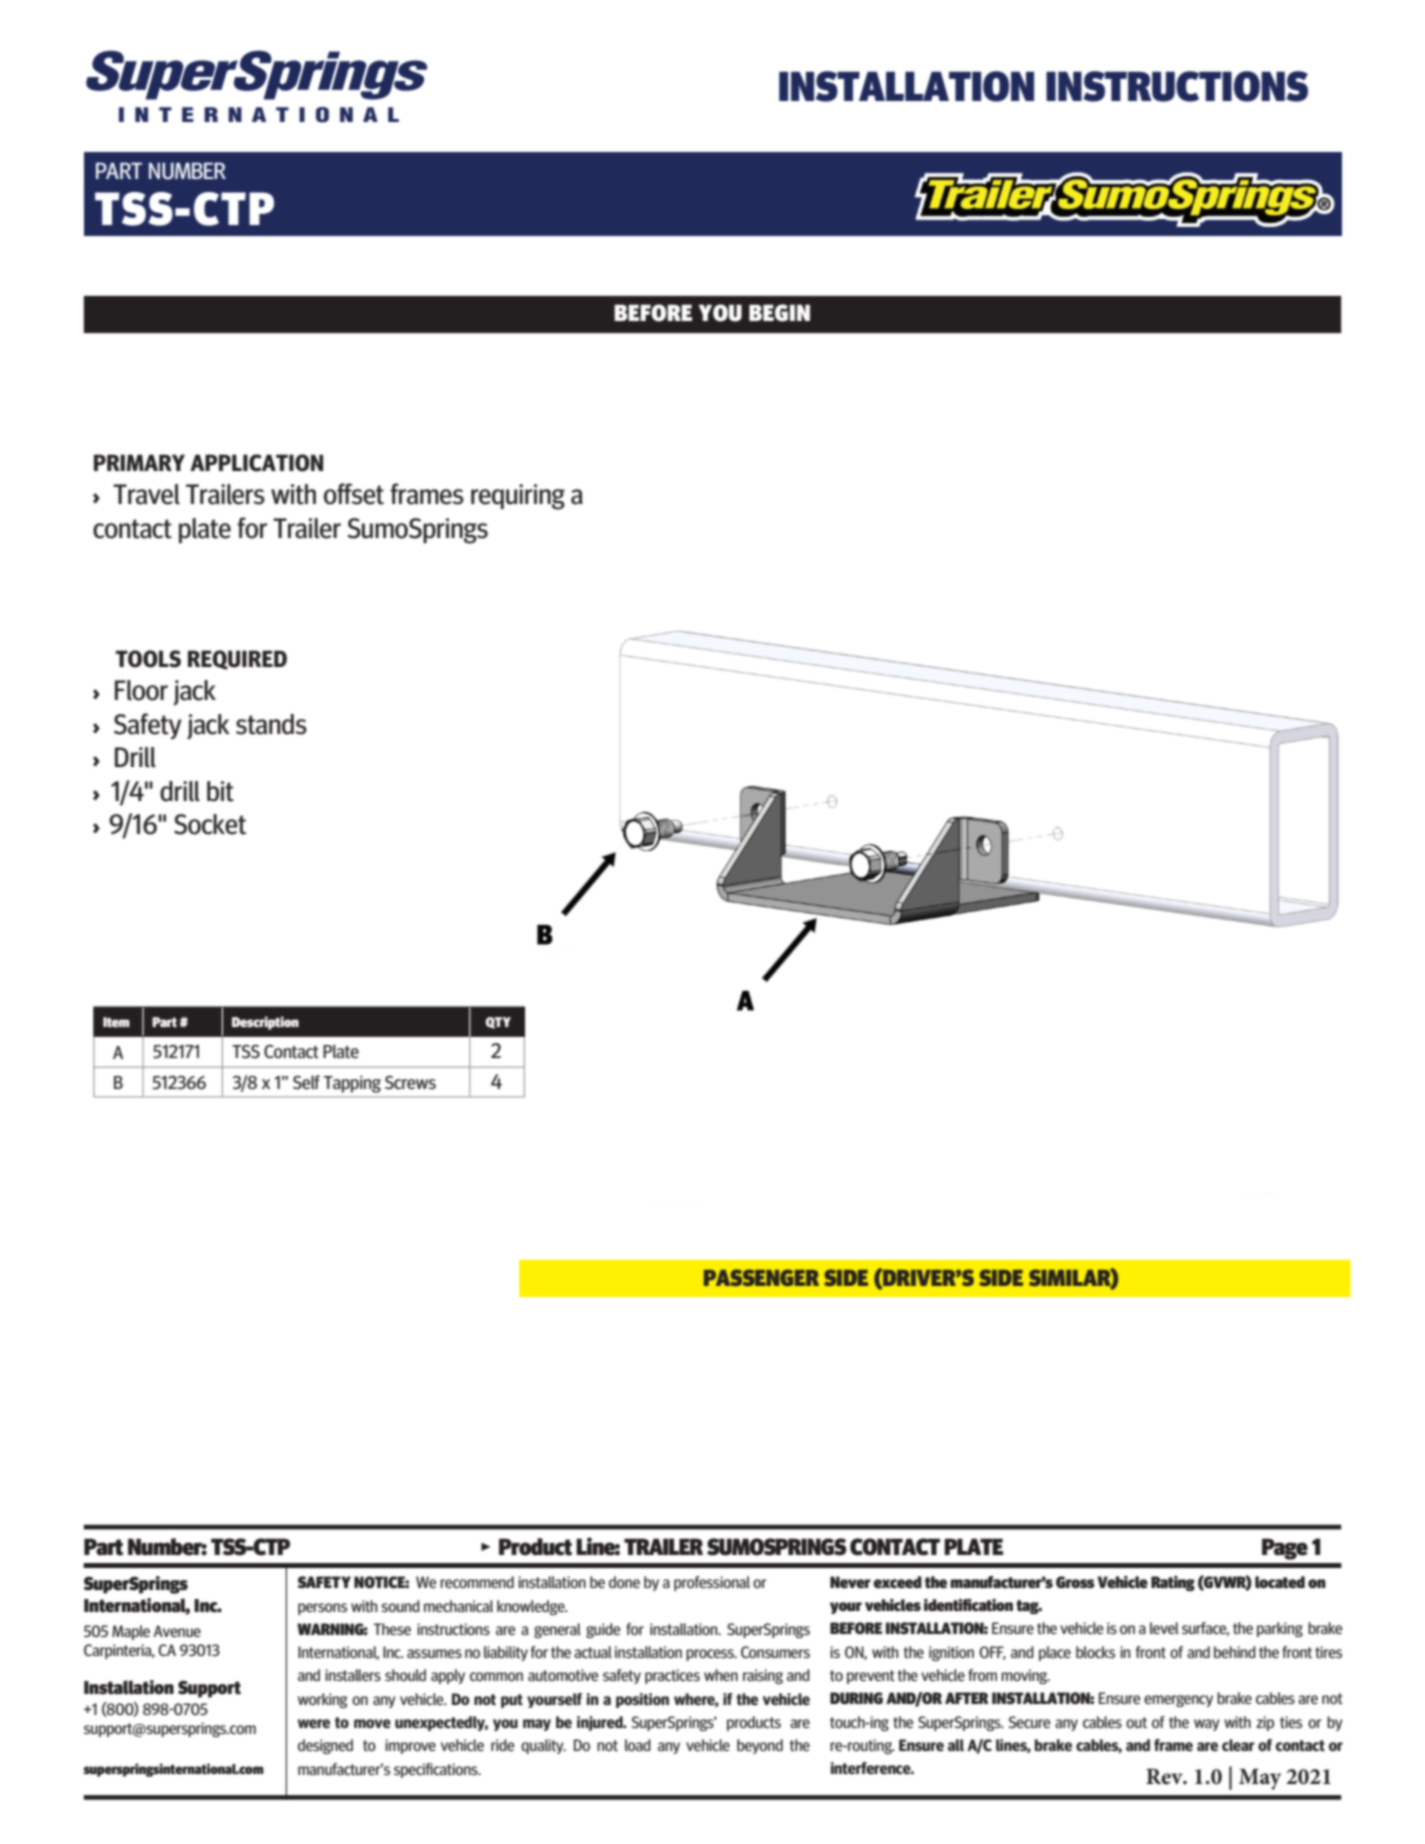  I want to click on Tapping, so click(352, 1084).
